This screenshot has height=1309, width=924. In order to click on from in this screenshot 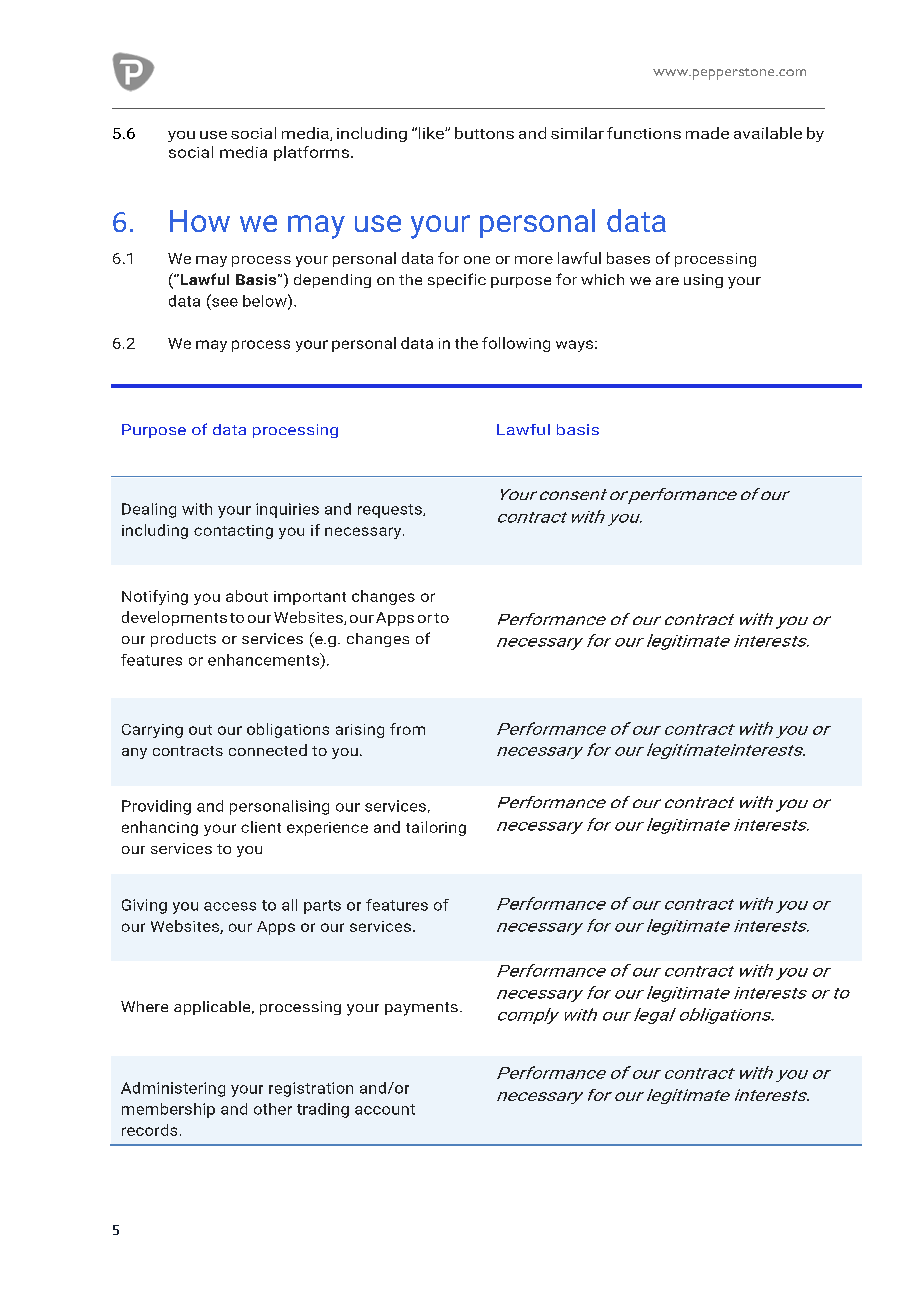, I will do `click(407, 729)`.
